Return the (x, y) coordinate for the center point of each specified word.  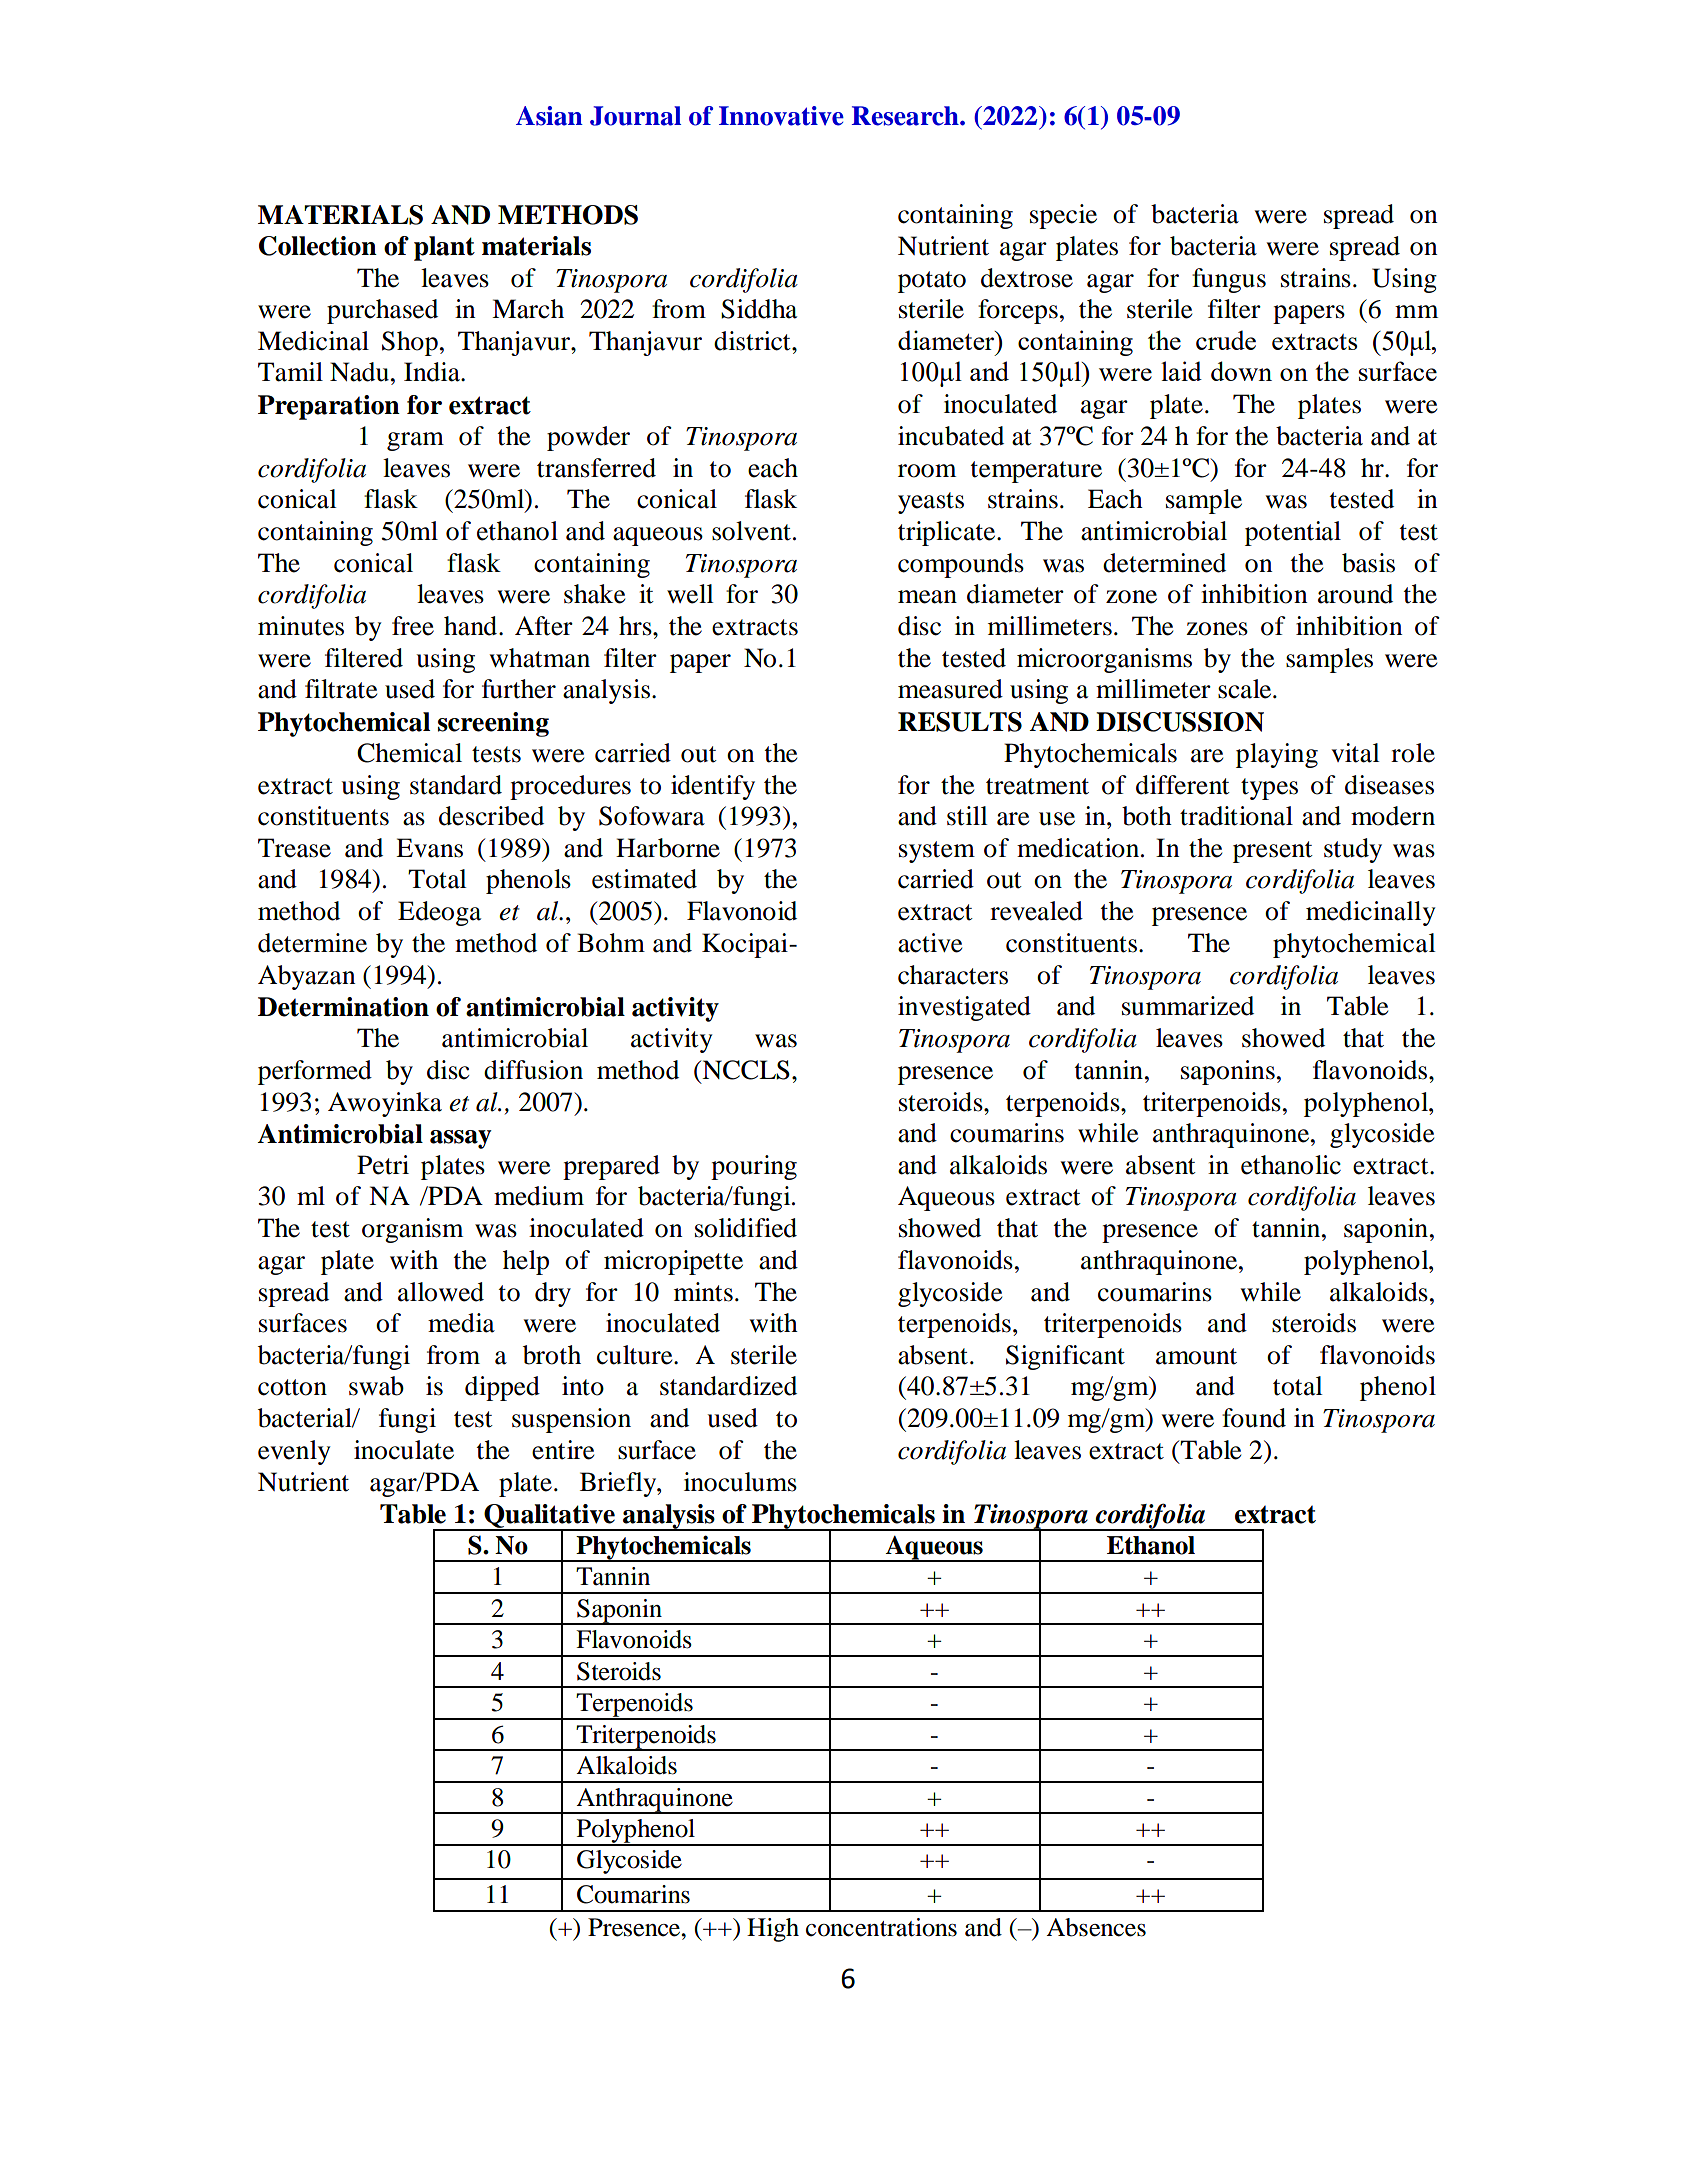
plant (444, 248)
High (773, 1930)
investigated (964, 1008)
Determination (343, 1007)
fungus (1229, 280)
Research (906, 116)
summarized (1188, 1006)
